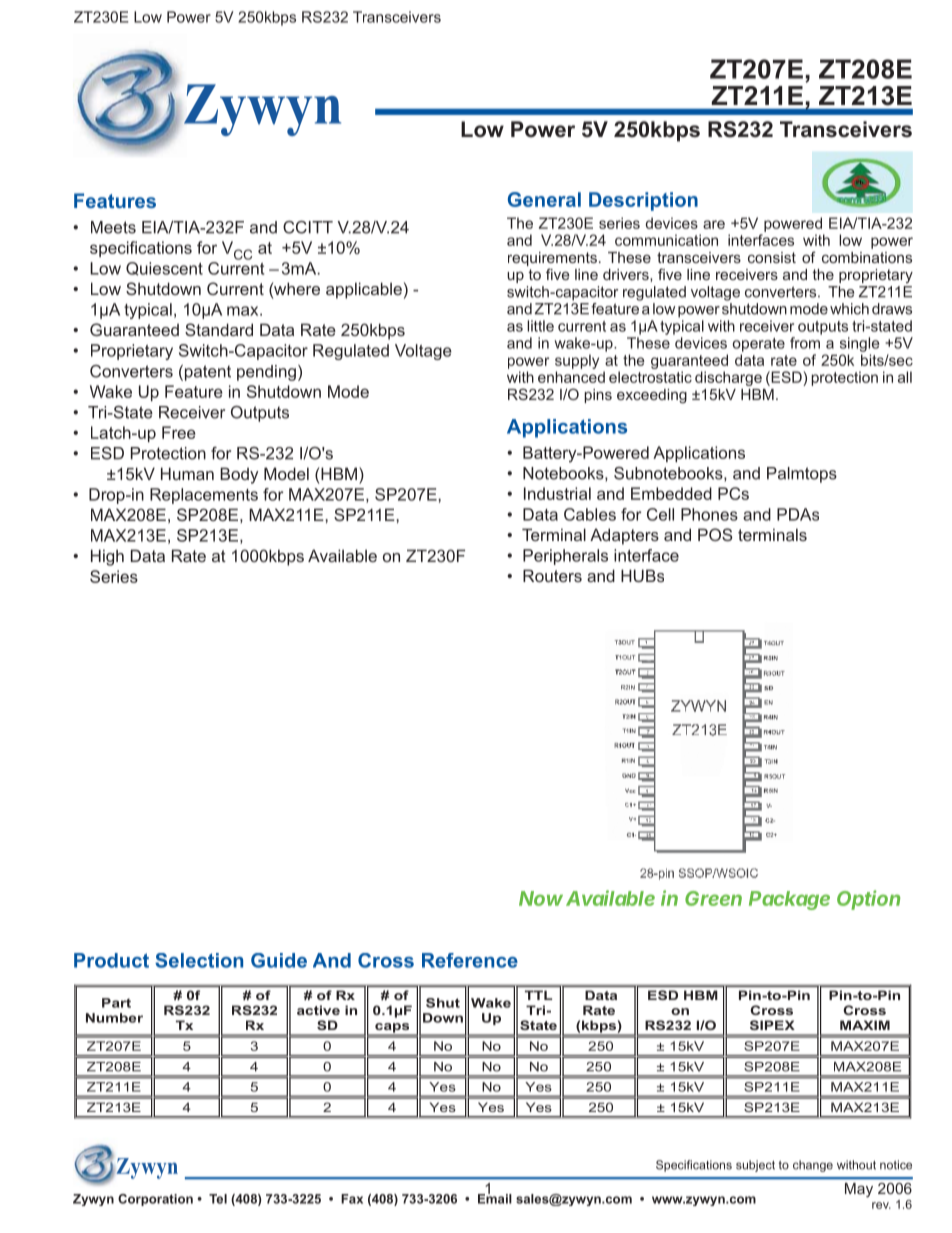 The width and height of the screenshot is (952, 1233). I want to click on General, so click(544, 199).
